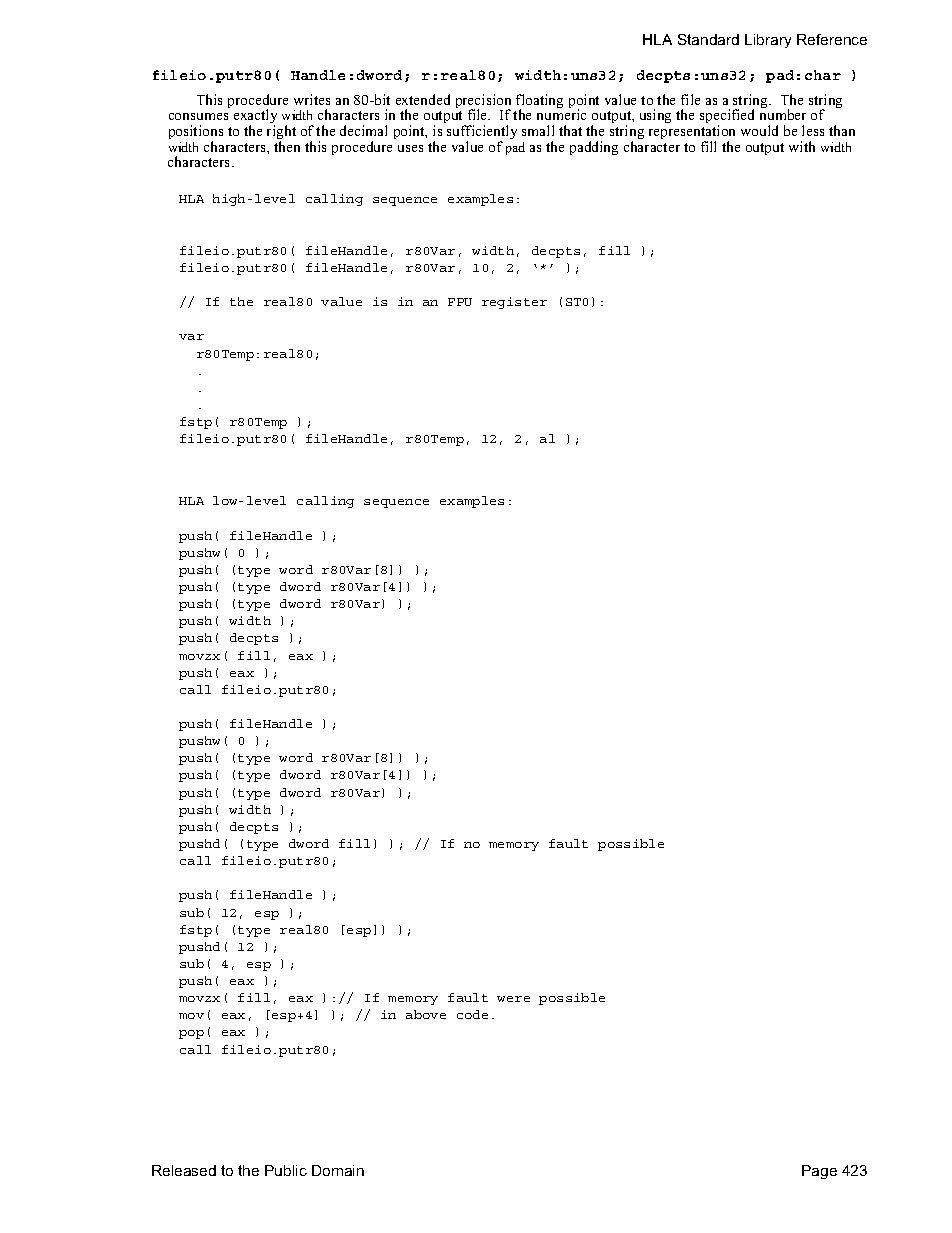 The width and height of the image is (952, 1233). Describe the element at coordinates (426, 1014) in the image. I see `above` at that location.
